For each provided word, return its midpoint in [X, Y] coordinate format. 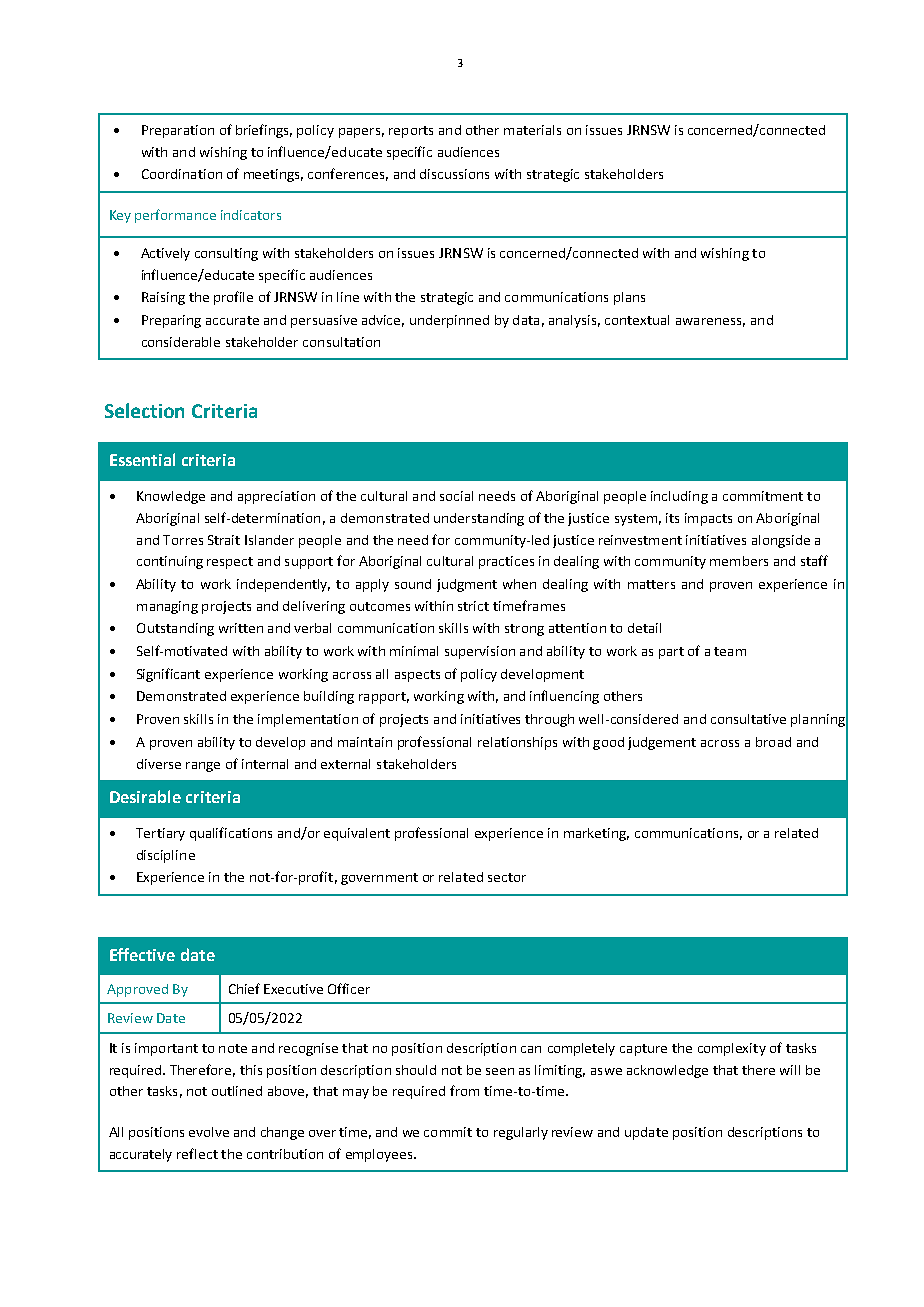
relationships [517, 743]
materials [532, 130]
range [203, 767]
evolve [209, 1132]
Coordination [182, 174]
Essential [142, 459]
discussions [454, 174]
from [464, 1090]
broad [773, 742]
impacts [708, 519]
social [456, 496]
